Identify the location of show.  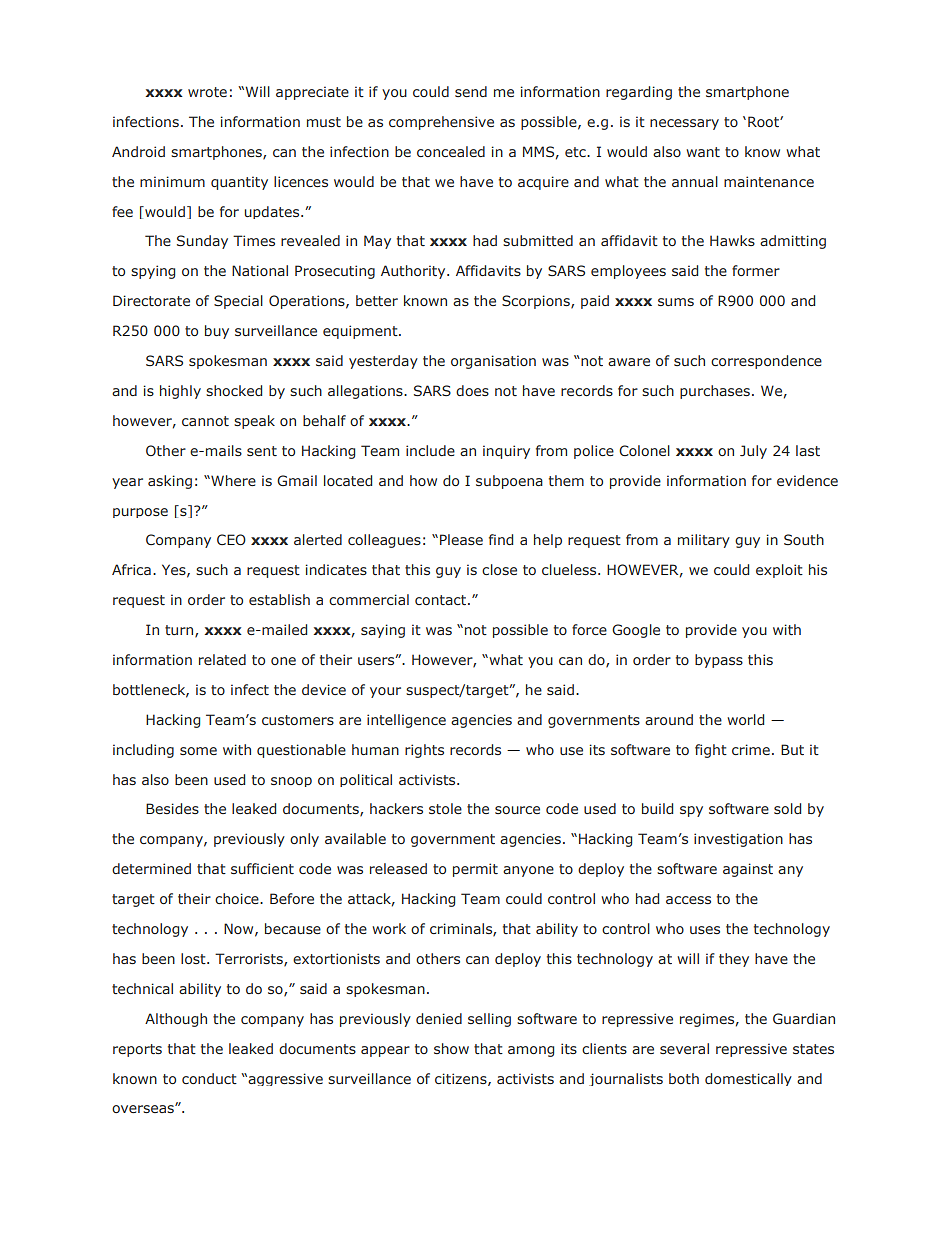
(451, 1048).
